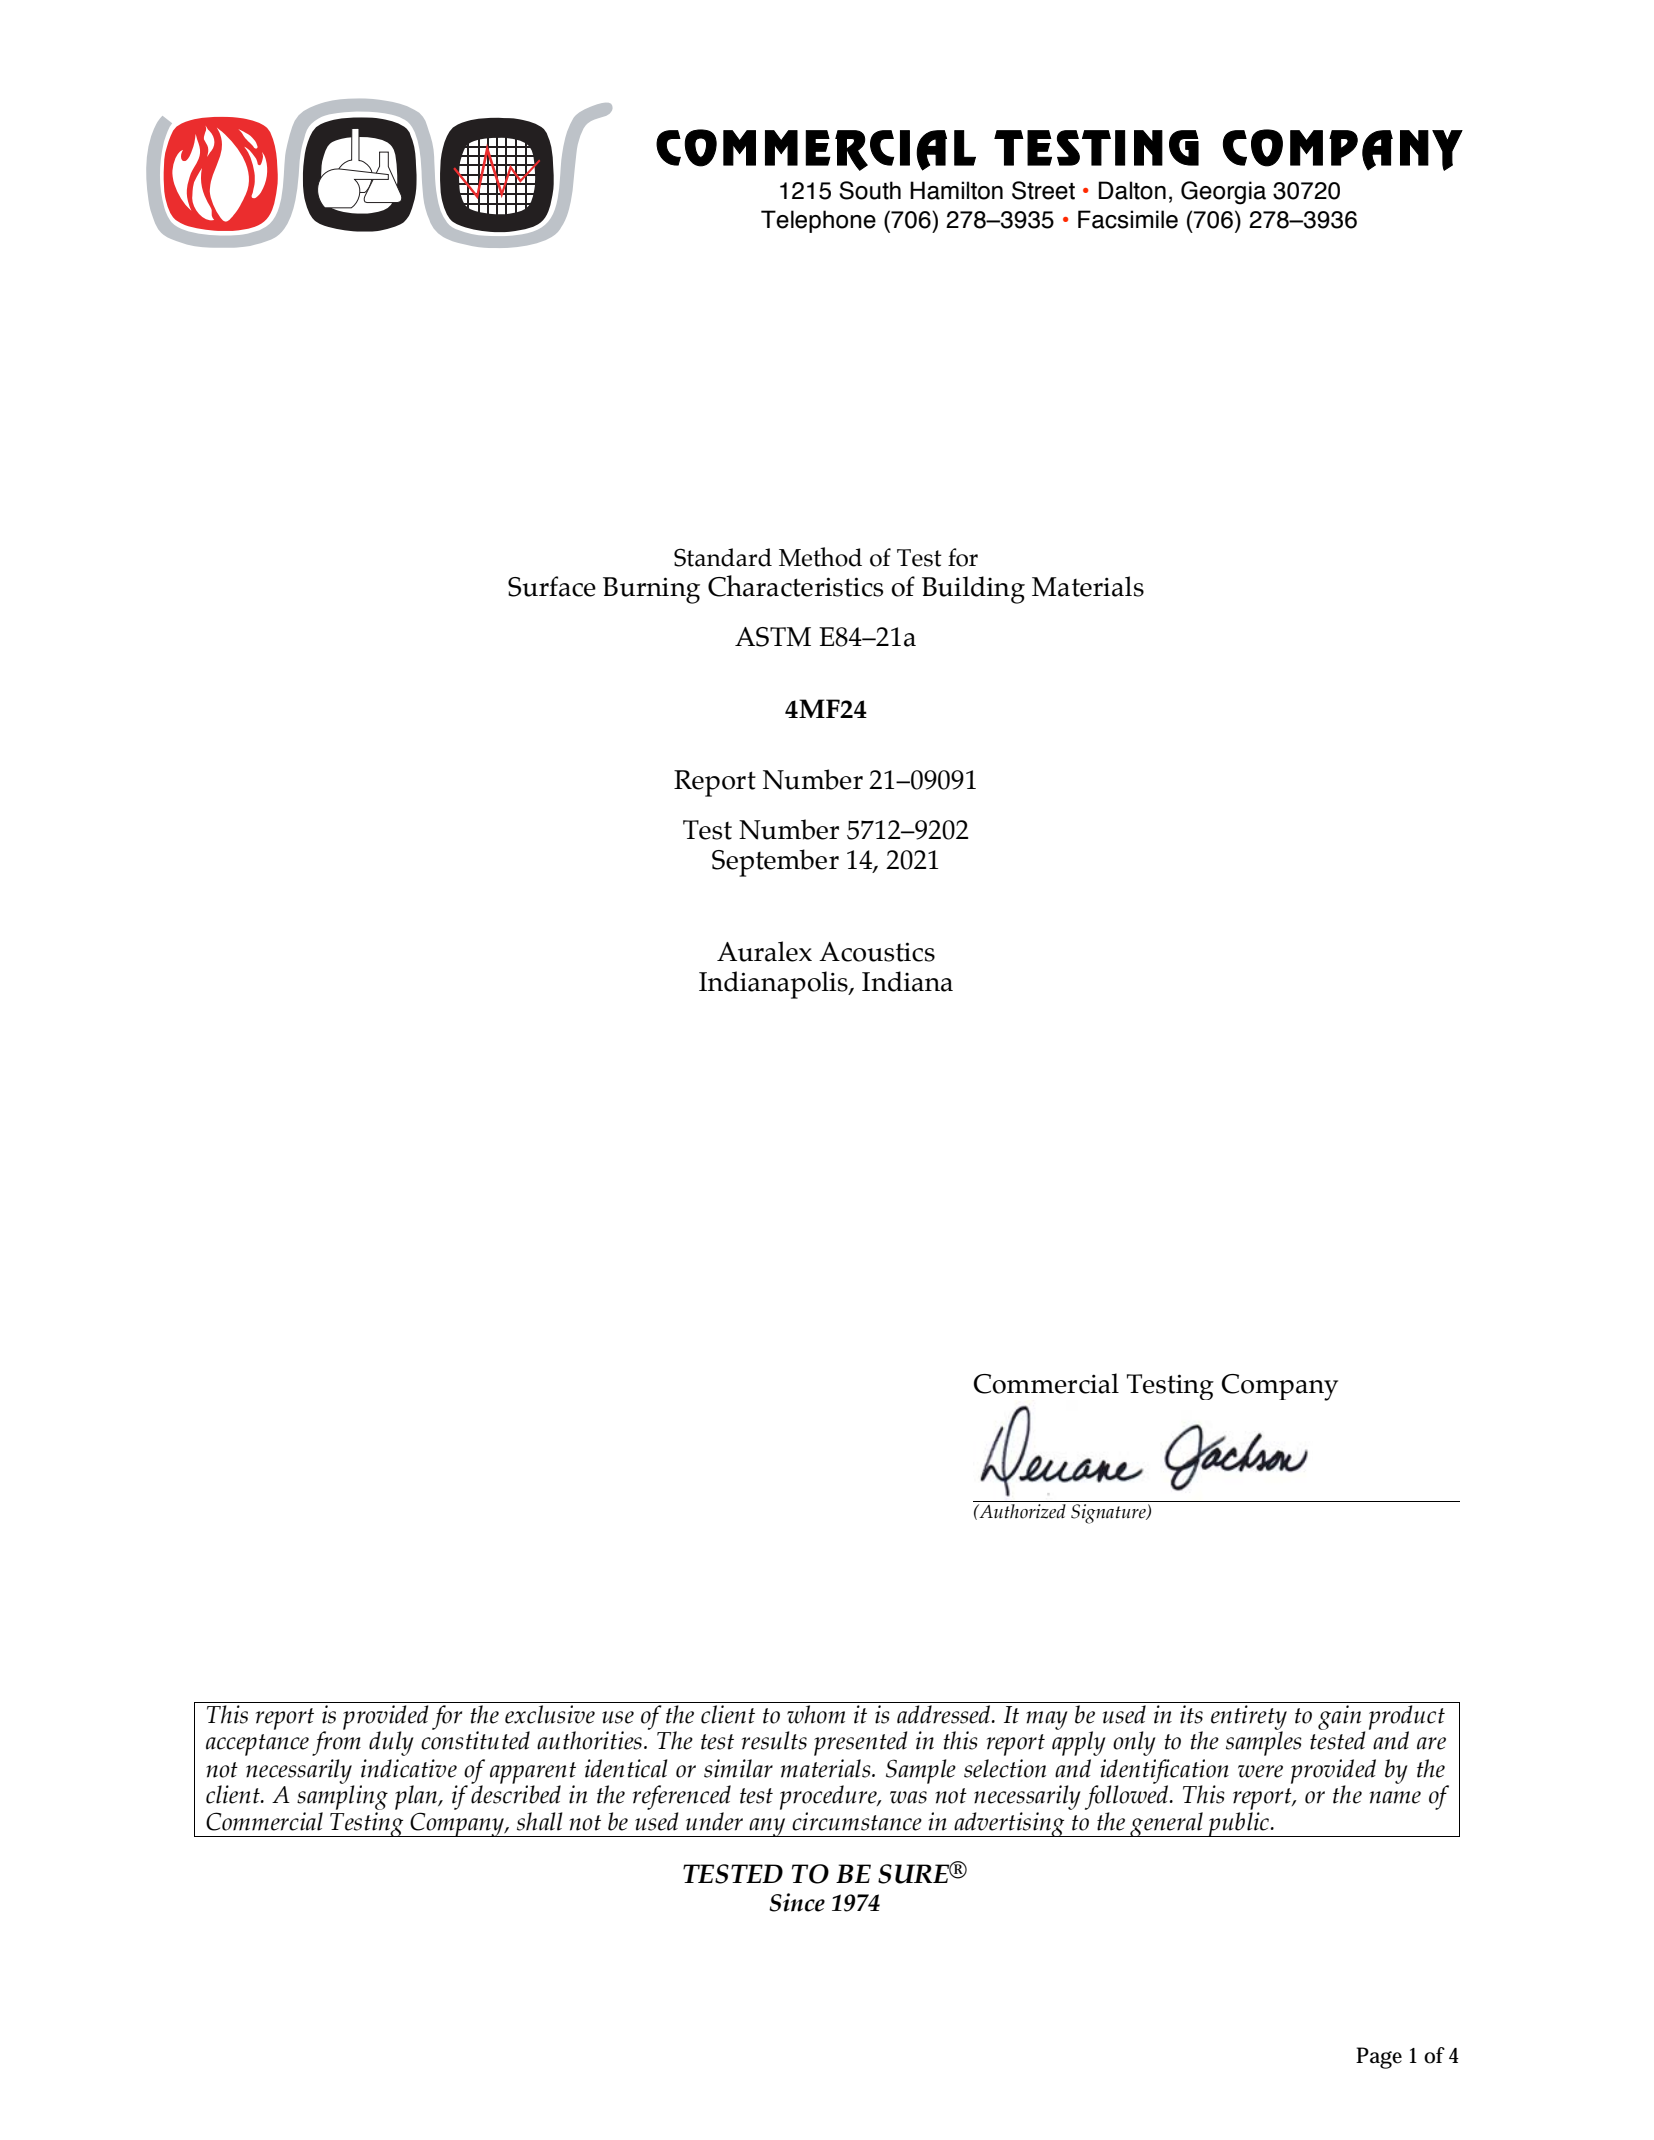  Describe the element at coordinates (818, 221) in the screenshot. I see `Telephone` at that location.
